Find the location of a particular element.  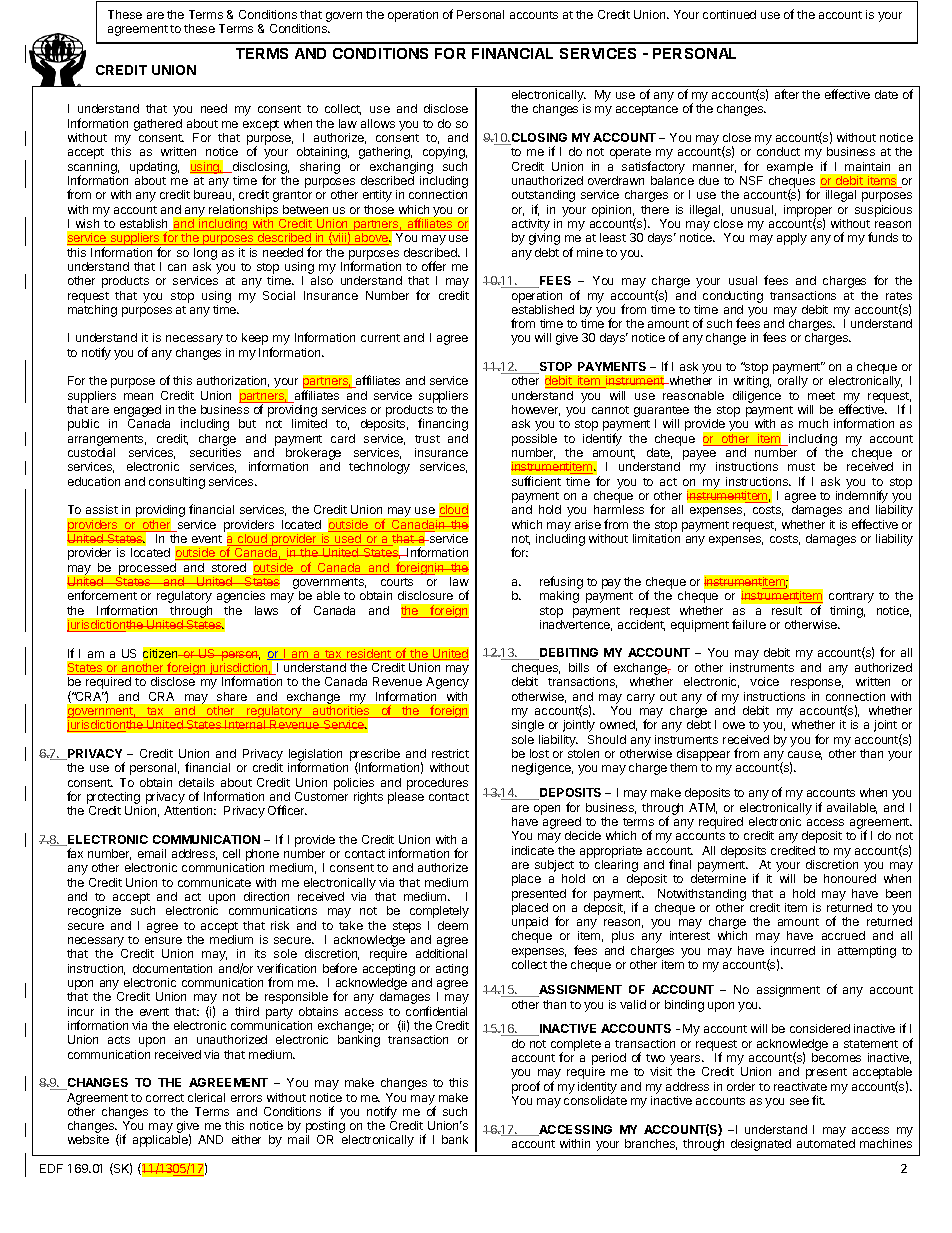

restrict is located at coordinates (450, 753).
